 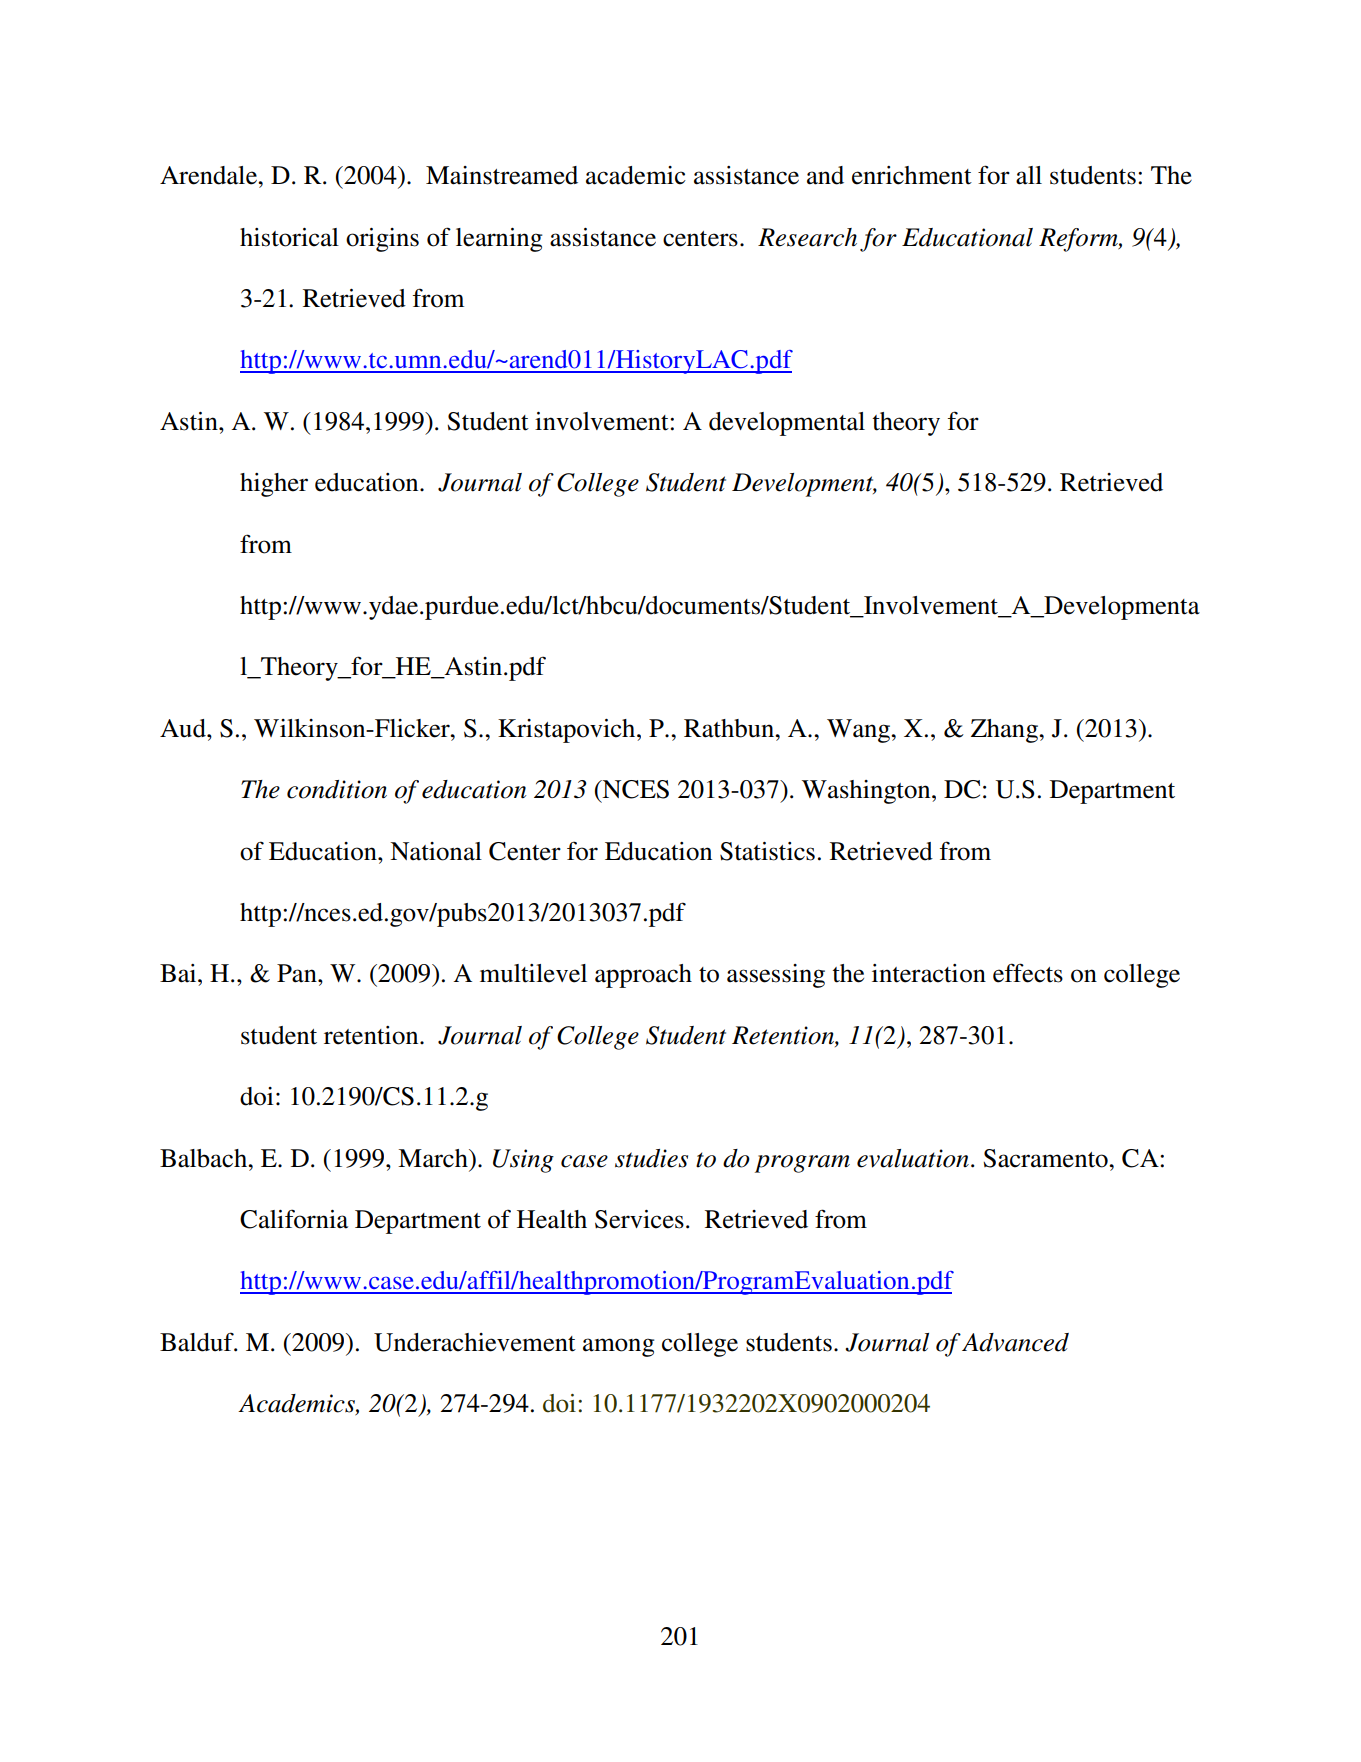 I want to click on learning, so click(x=499, y=240).
